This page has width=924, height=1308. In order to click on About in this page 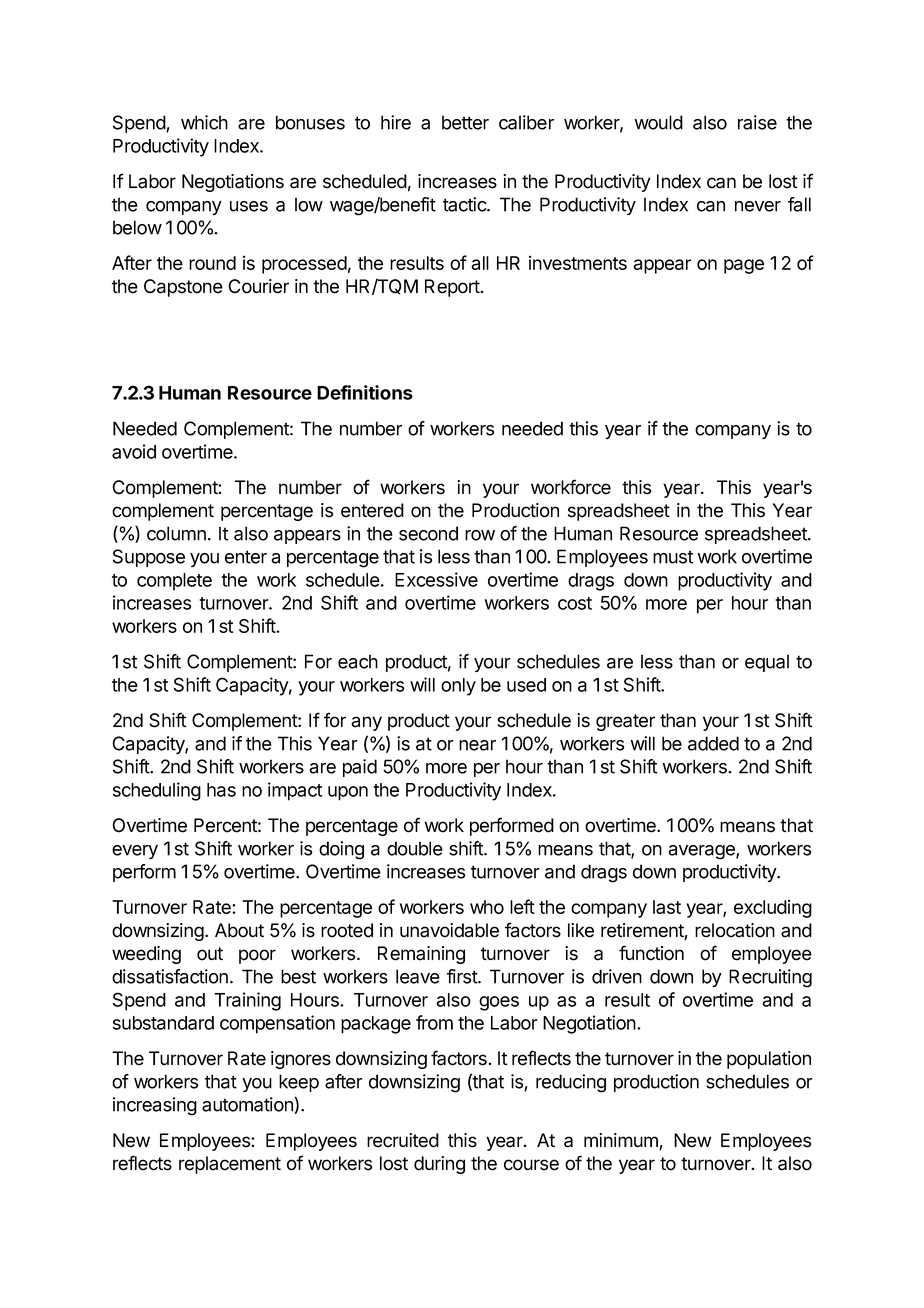, I will do `click(239, 930)`.
